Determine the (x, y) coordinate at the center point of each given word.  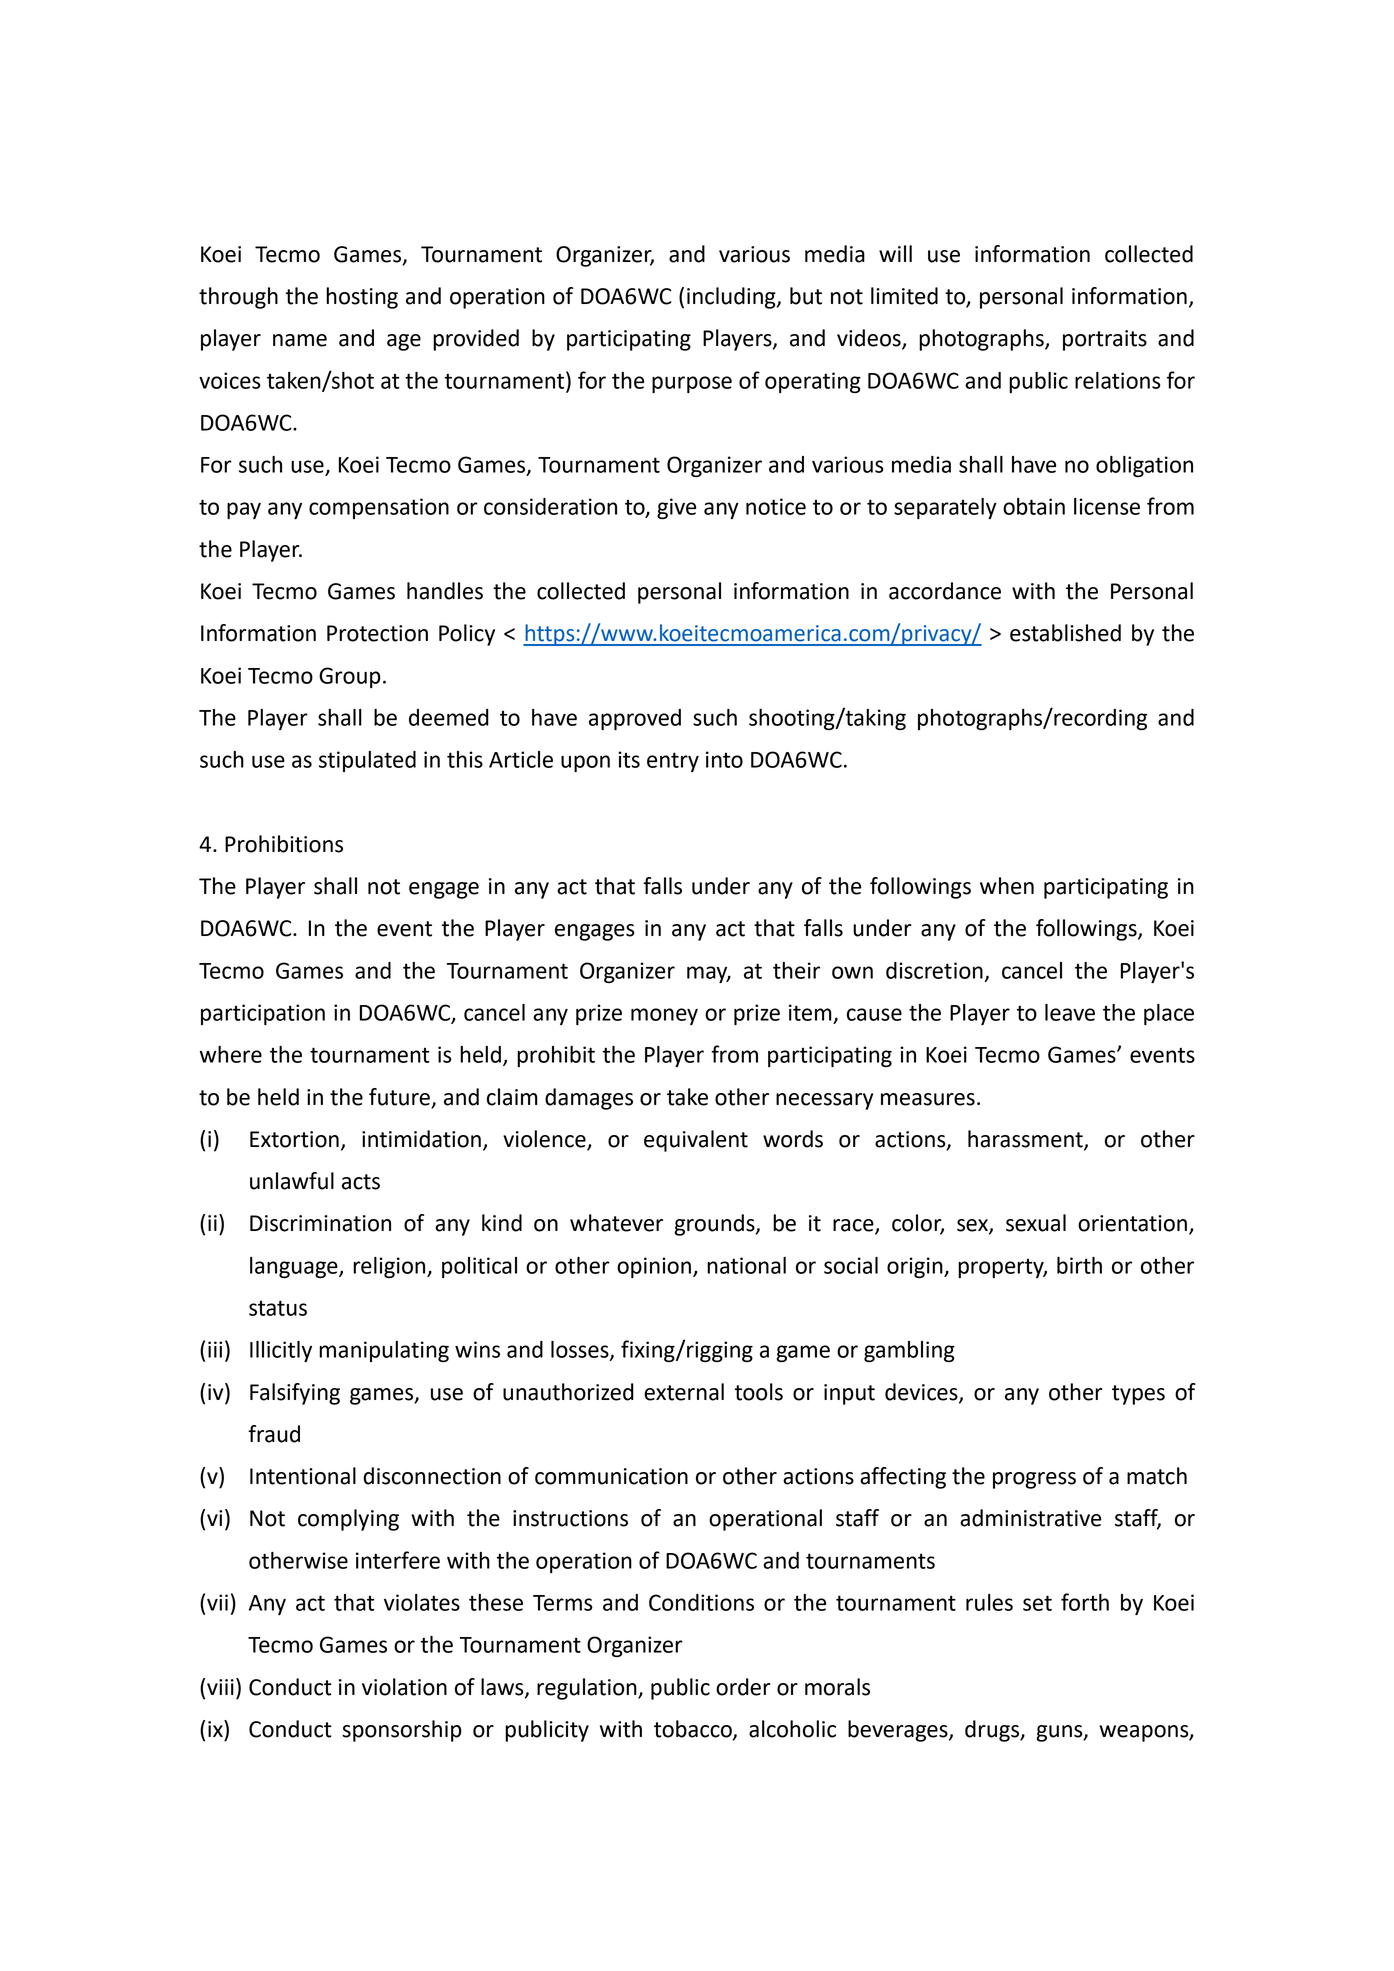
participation (263, 1014)
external (684, 1392)
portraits (1105, 340)
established (1065, 633)
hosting (362, 298)
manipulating (384, 1351)
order (743, 1687)
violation (404, 1687)
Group (350, 677)
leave (1070, 1012)
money (664, 1016)
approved (635, 719)
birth (1079, 1265)
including (732, 298)
